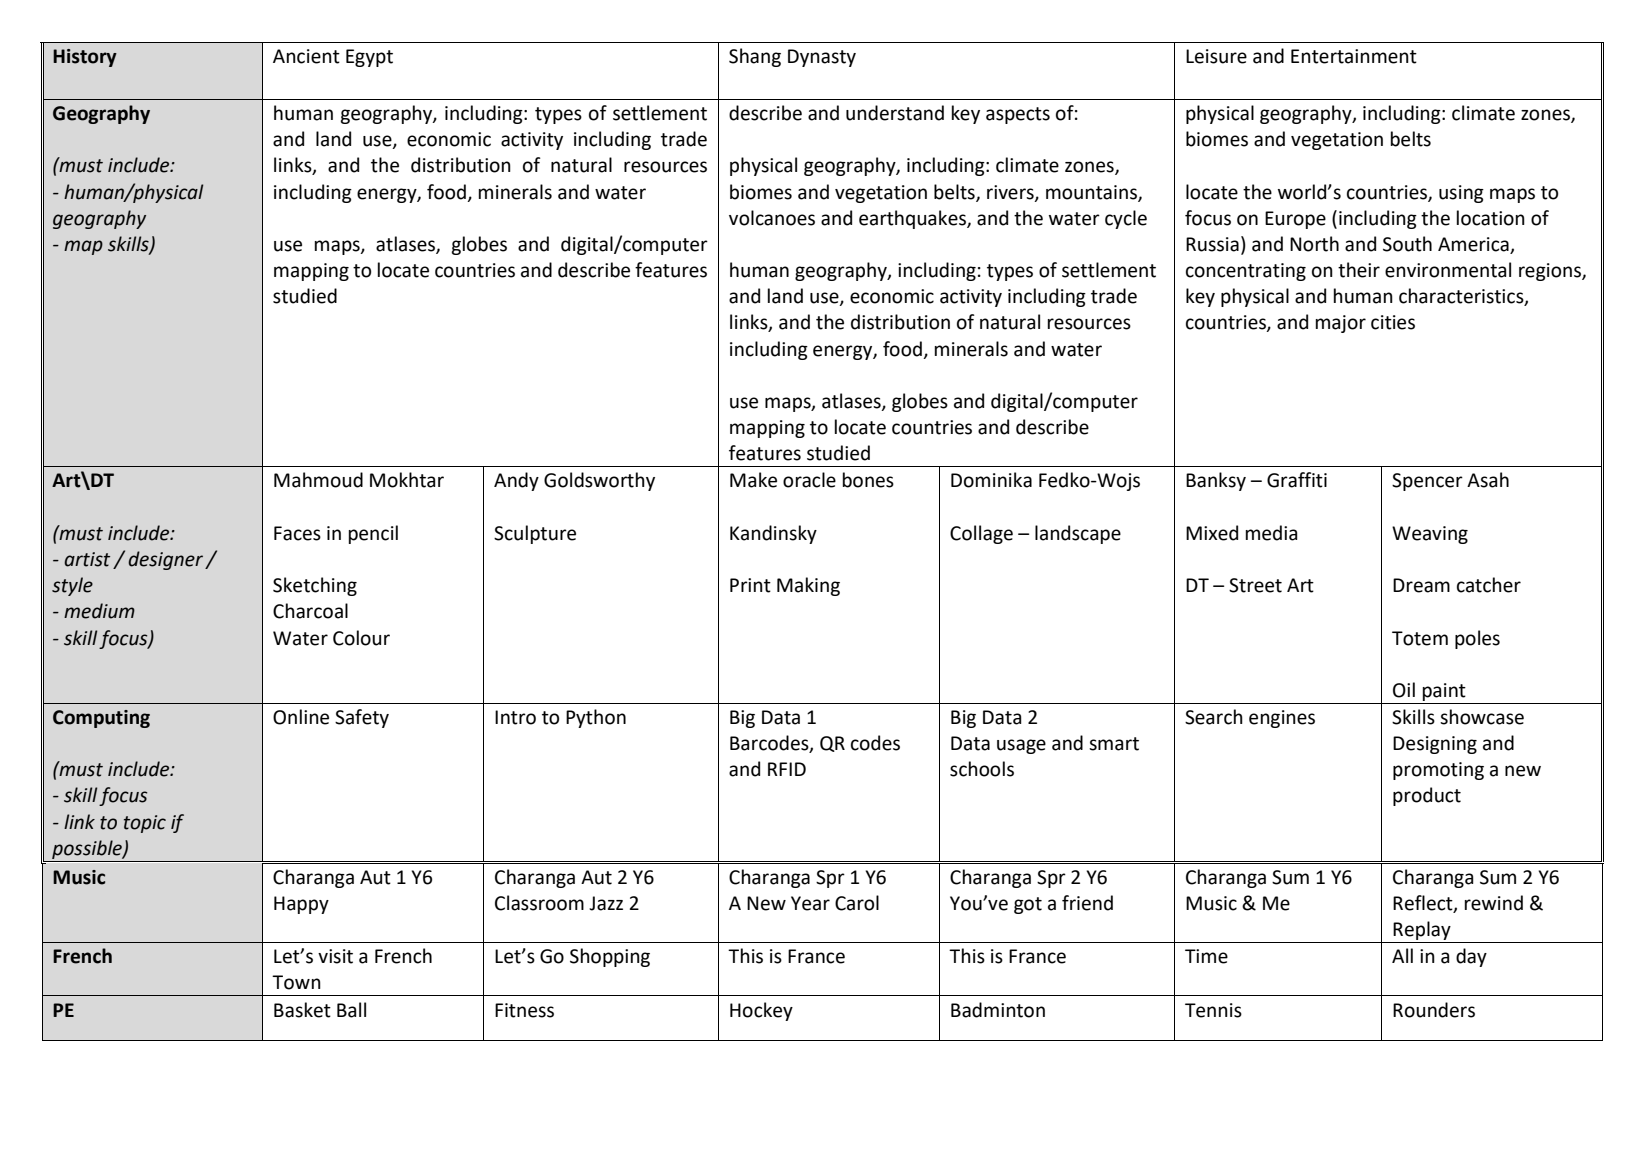 The image size is (1641, 1160). What do you see at coordinates (1354, 56) in the page?
I see `Entertainment` at bounding box center [1354, 56].
